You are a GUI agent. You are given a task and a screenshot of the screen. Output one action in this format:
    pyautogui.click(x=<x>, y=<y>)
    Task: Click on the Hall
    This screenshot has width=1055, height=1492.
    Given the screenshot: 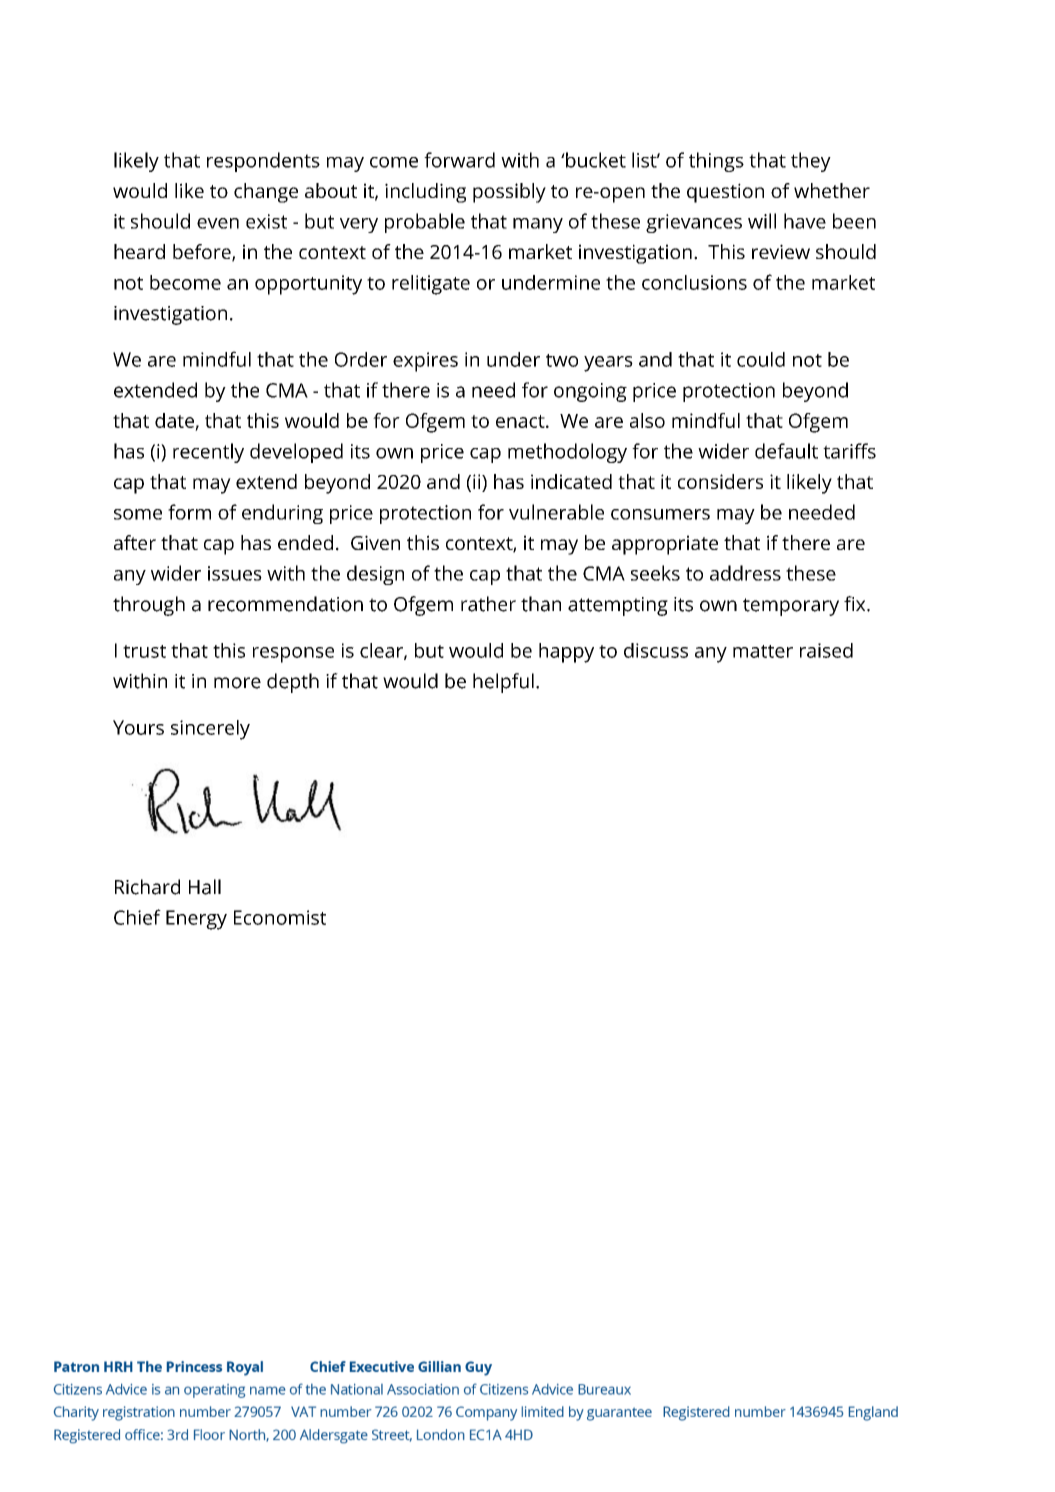 What is the action you would take?
    pyautogui.click(x=205, y=887)
